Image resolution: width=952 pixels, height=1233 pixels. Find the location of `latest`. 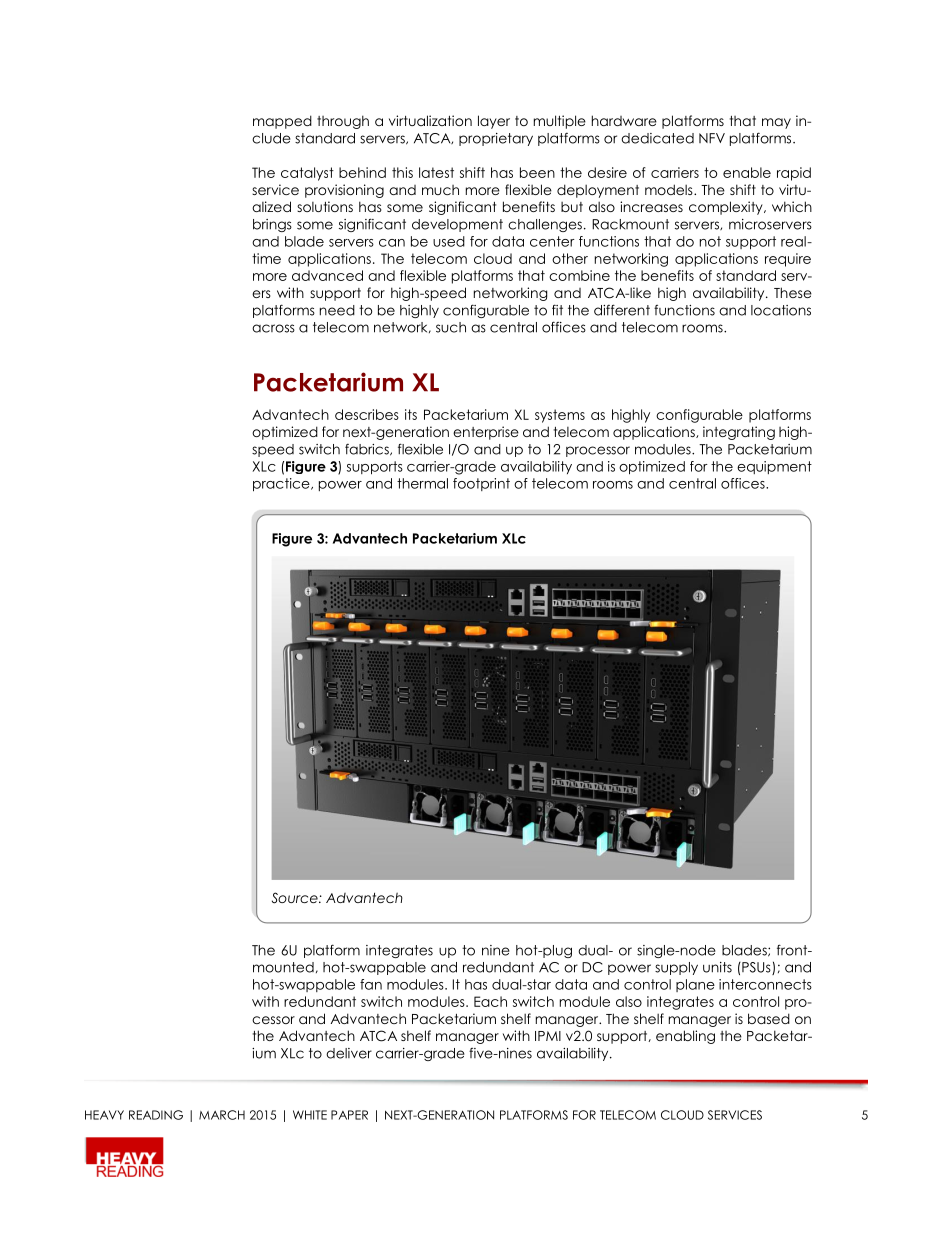

latest is located at coordinates (436, 172).
